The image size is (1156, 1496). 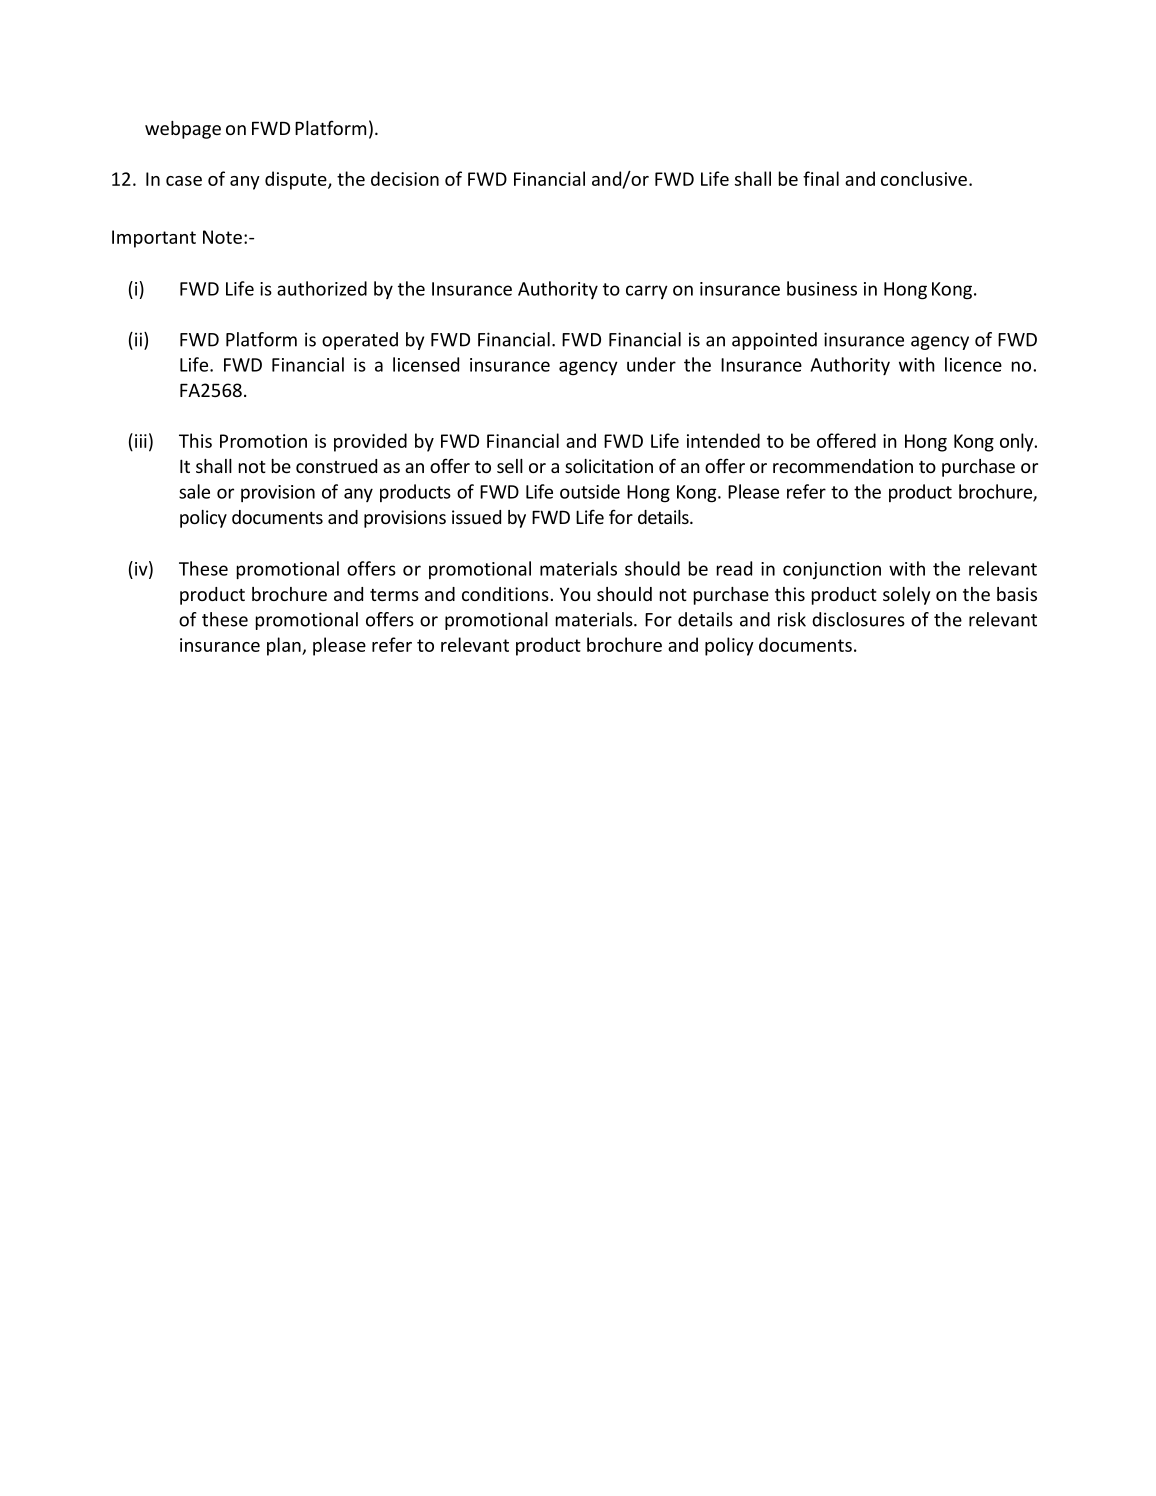 I want to click on webpage, so click(x=183, y=130).
